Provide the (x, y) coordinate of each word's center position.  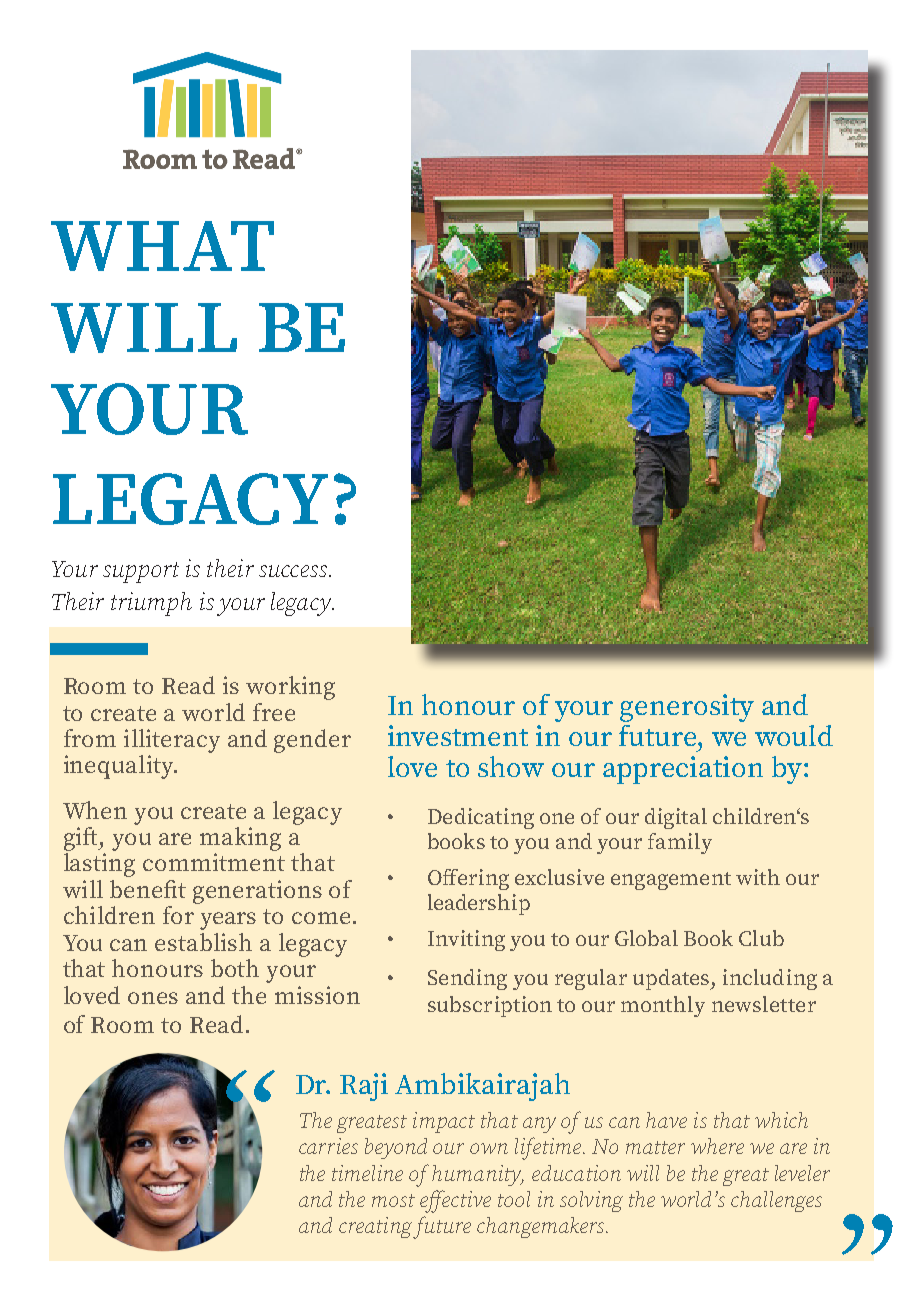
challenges (776, 1201)
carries (328, 1146)
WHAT (162, 246)
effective (455, 1201)
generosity (687, 708)
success (294, 571)
